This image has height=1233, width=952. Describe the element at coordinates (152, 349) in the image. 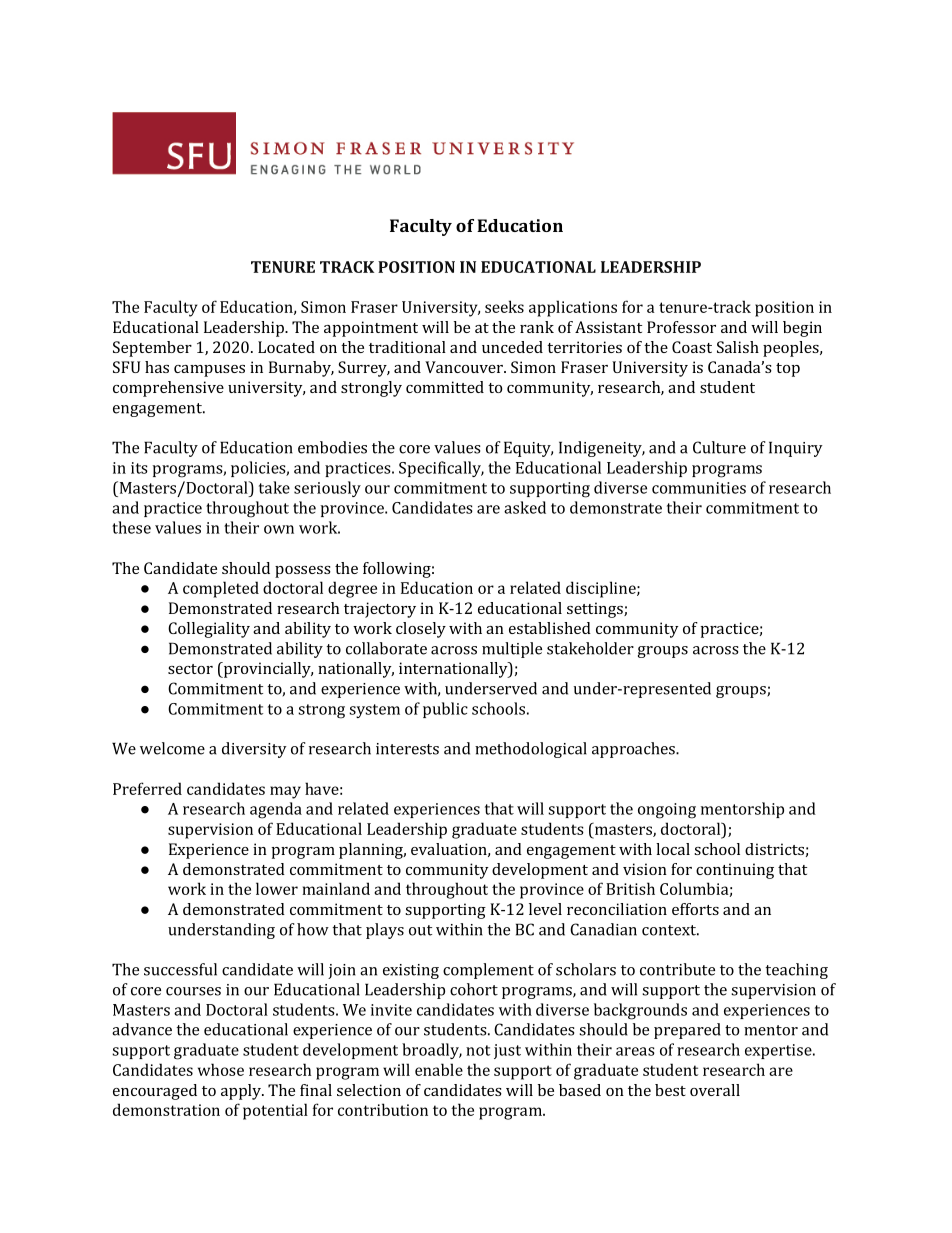

I see `September` at that location.
